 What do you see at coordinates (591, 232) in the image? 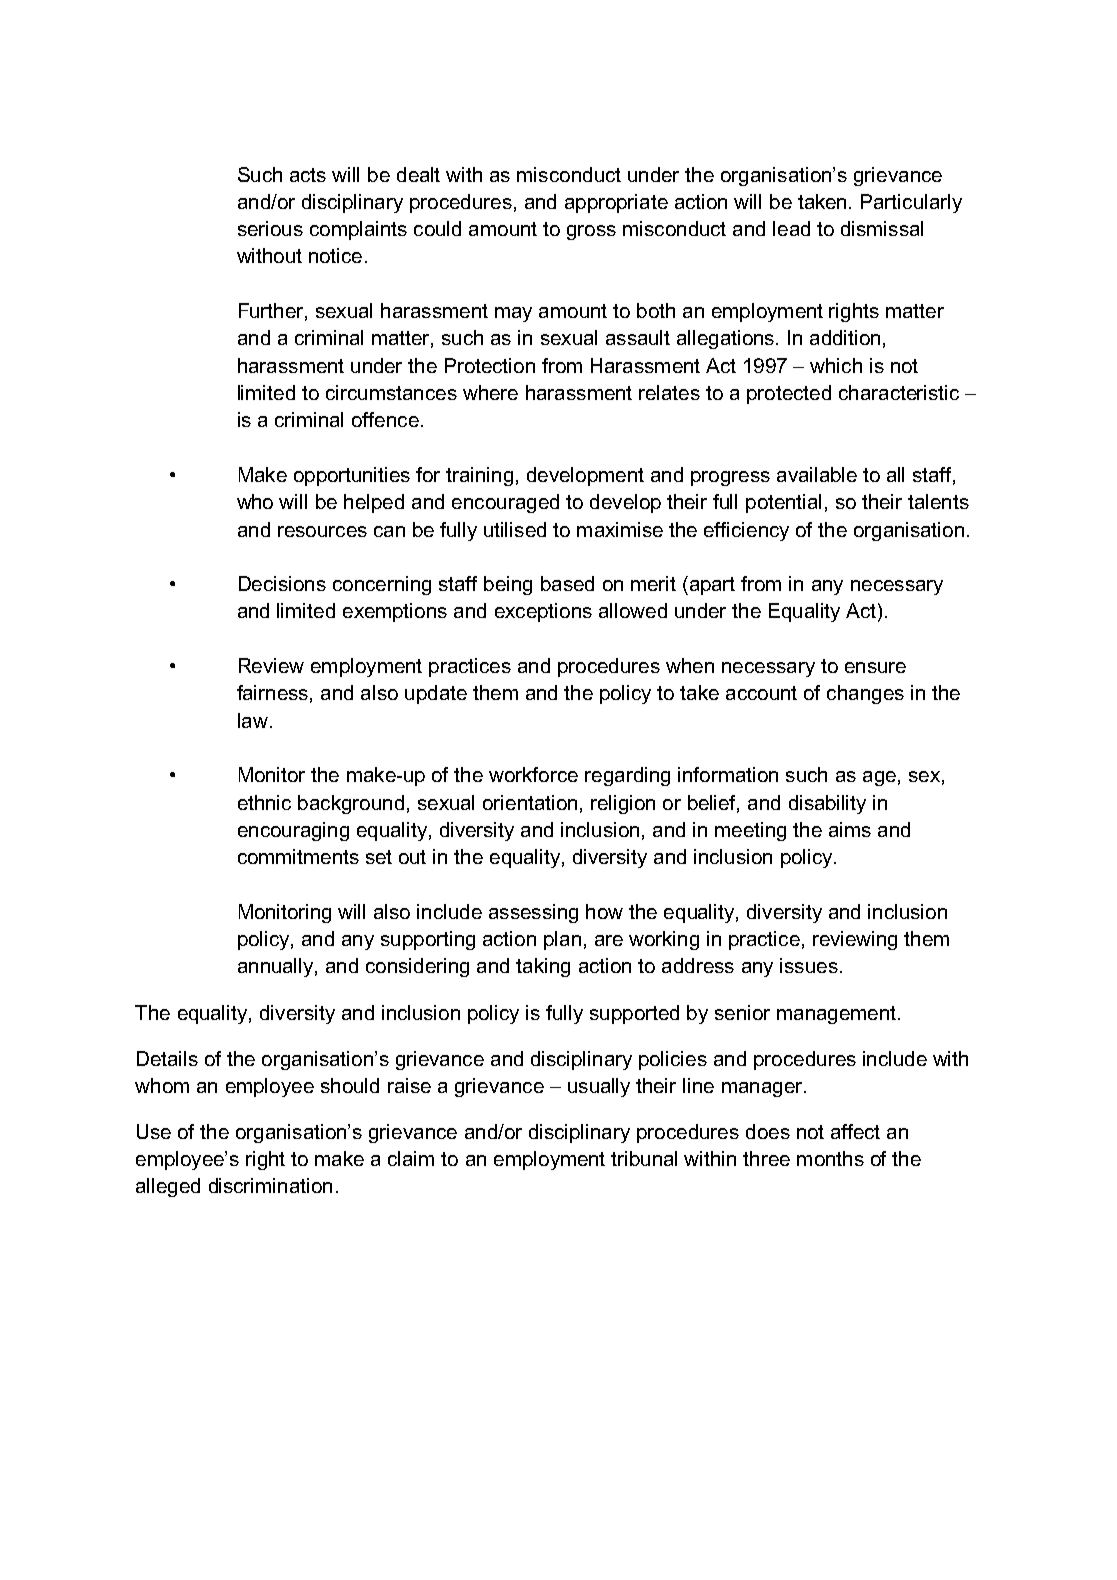
I see `gross` at bounding box center [591, 232].
